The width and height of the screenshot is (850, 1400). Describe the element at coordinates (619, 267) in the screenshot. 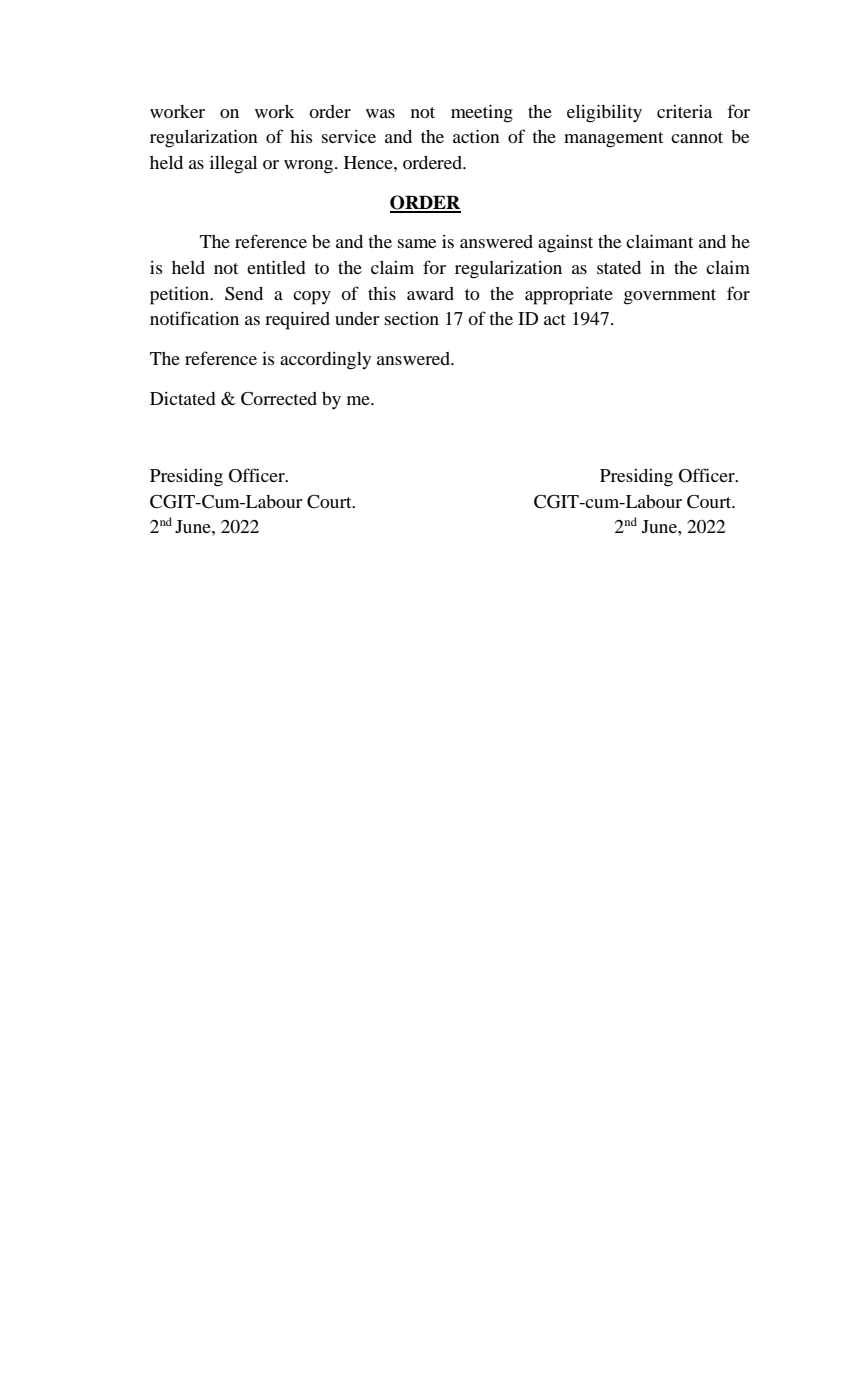

I see `stated` at that location.
